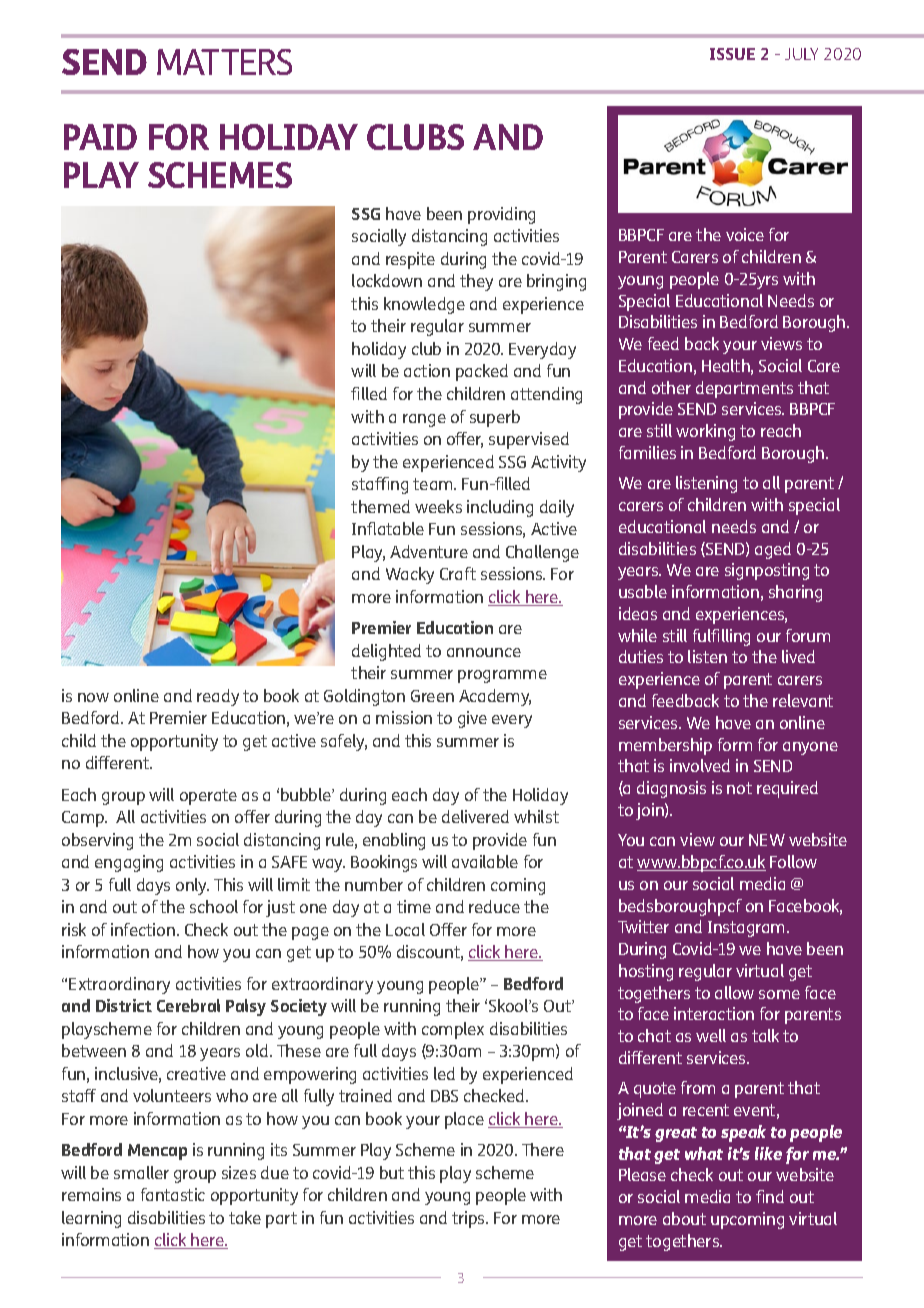  What do you see at coordinates (484, 652) in the document?
I see `announce` at bounding box center [484, 652].
